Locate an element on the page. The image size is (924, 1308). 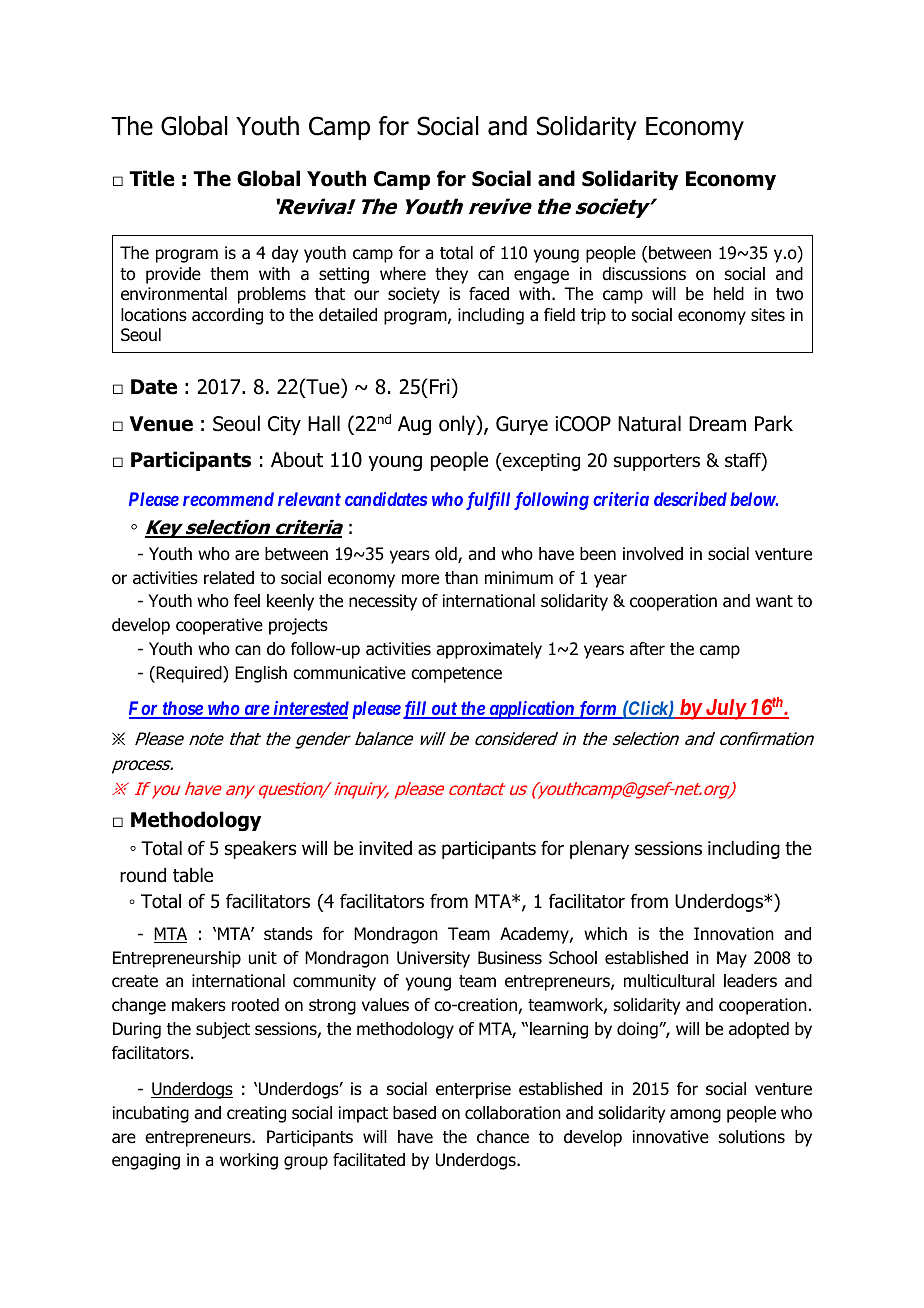
chance is located at coordinates (503, 1137).
